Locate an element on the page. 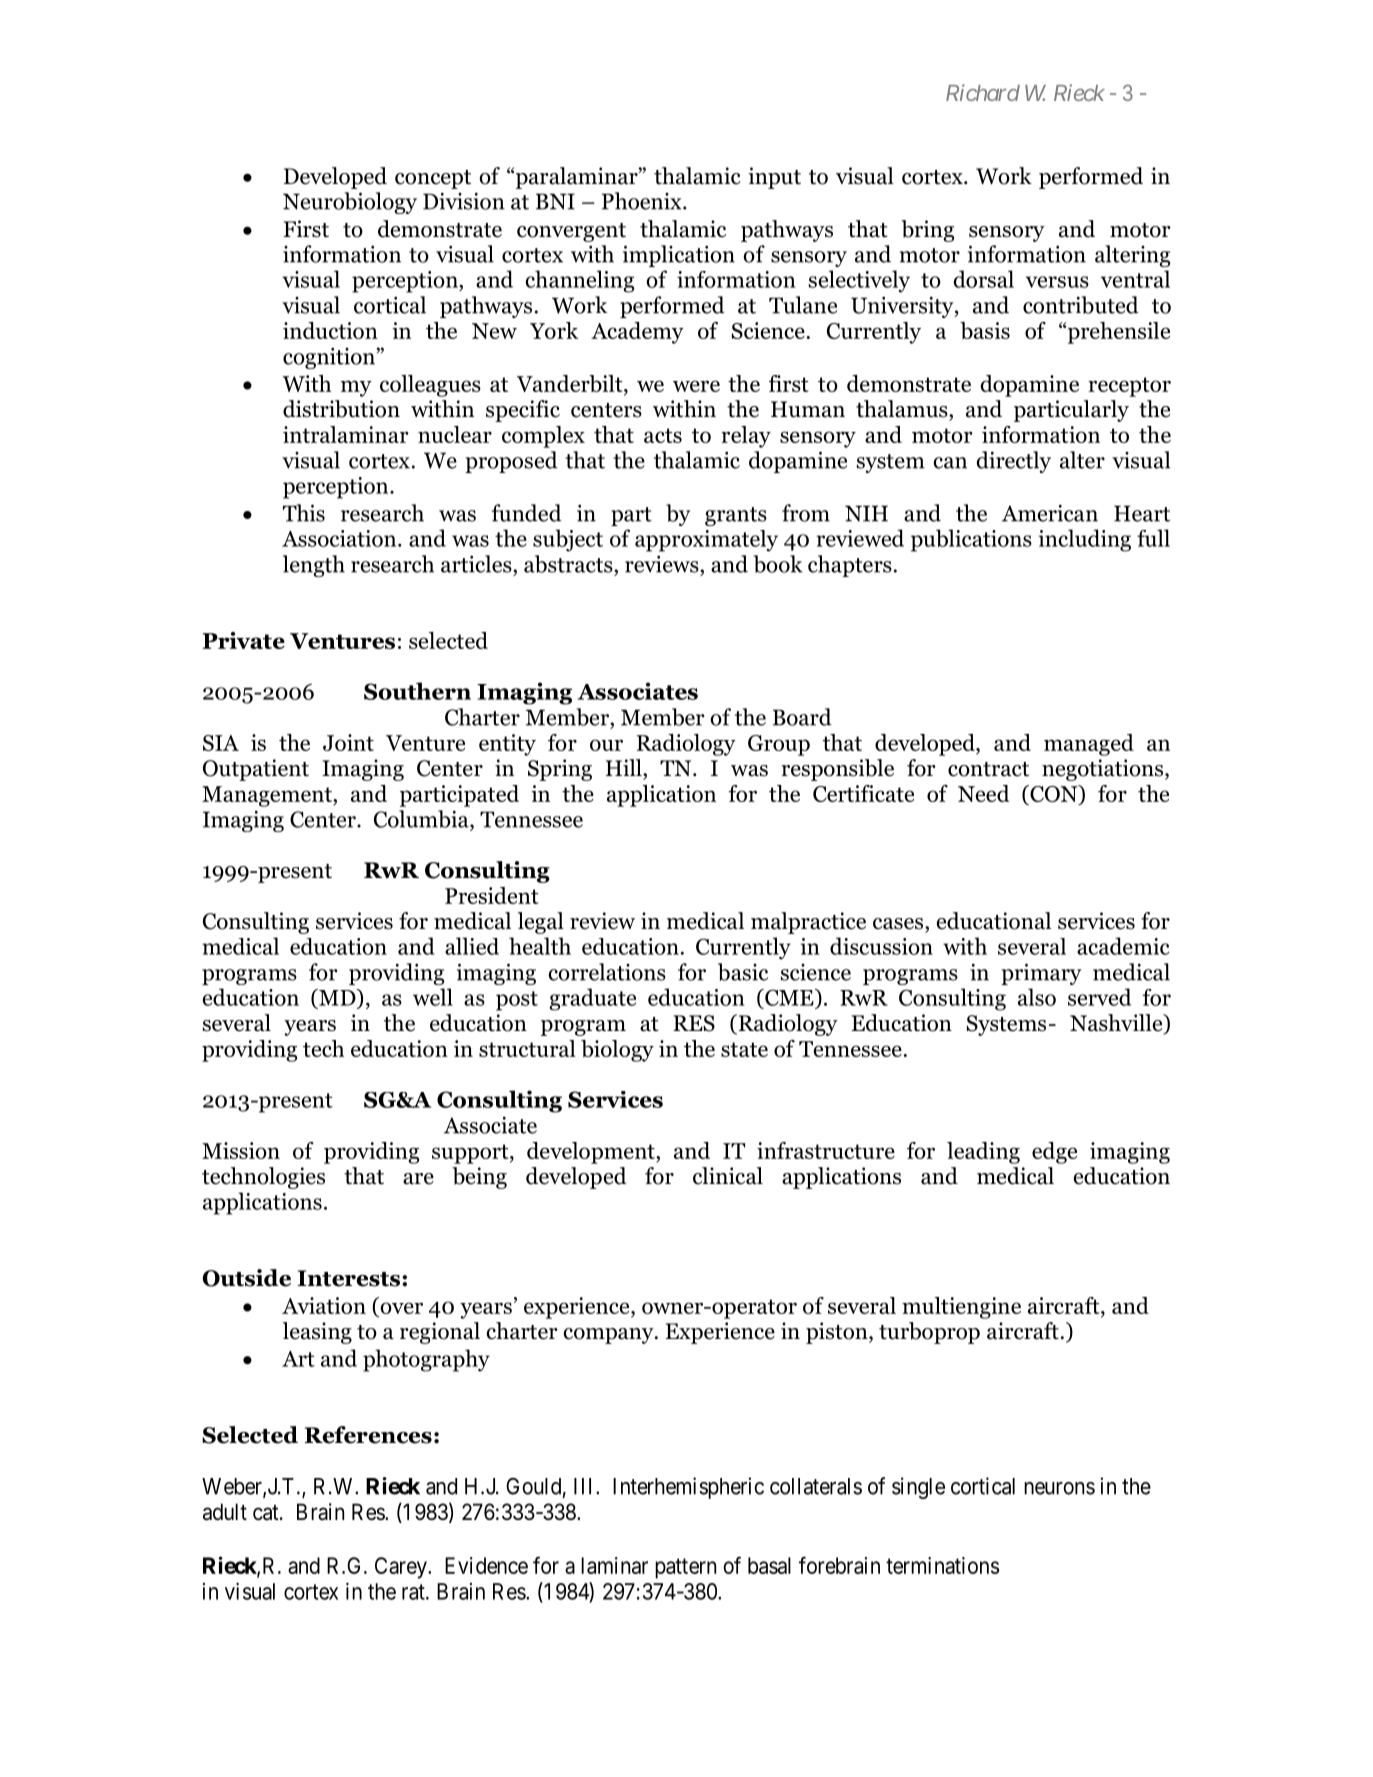  Mission is located at coordinates (241, 1150).
